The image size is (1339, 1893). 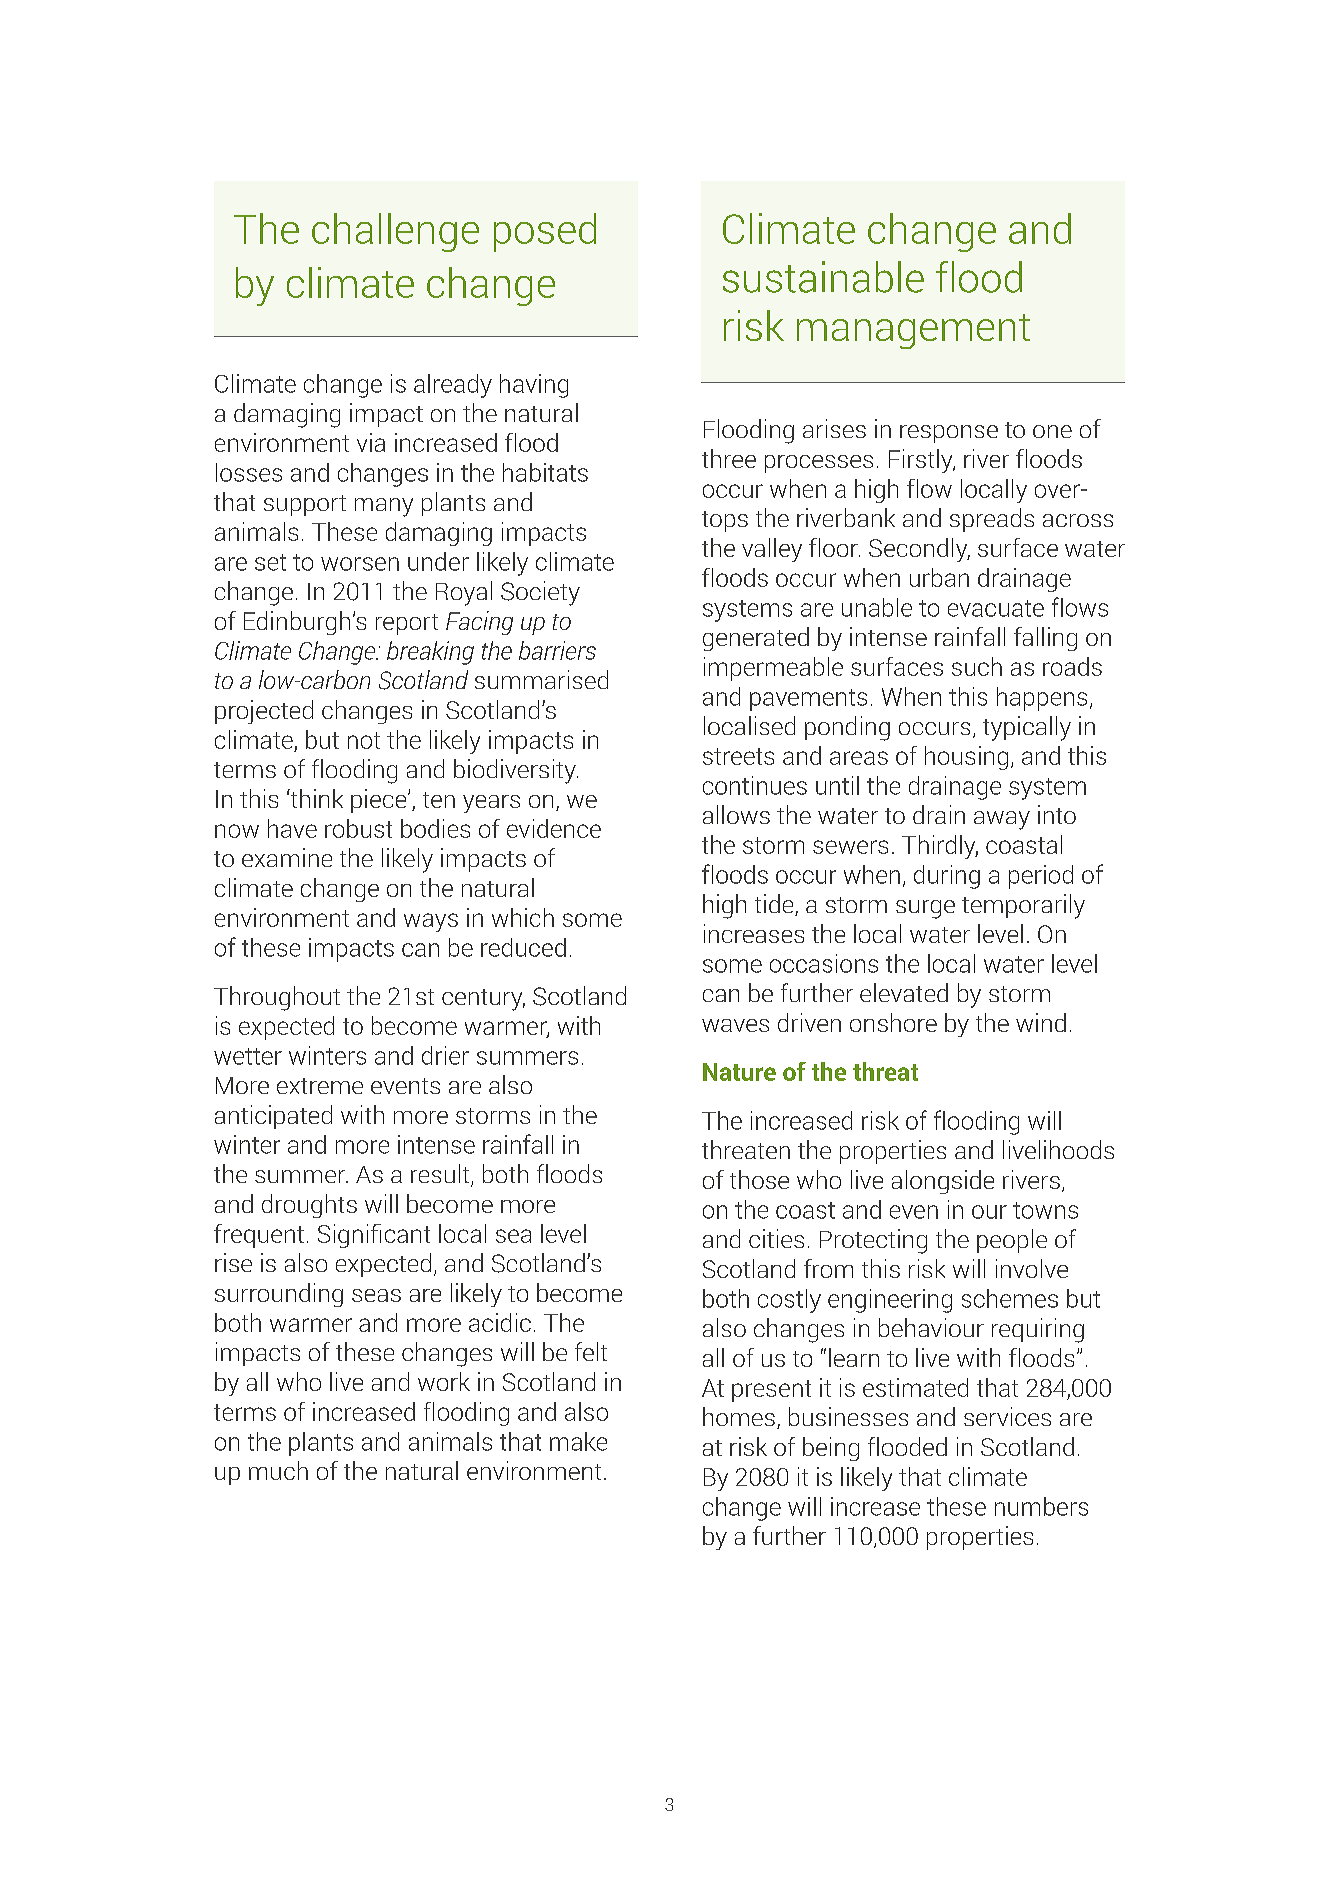 I want to click on much, so click(x=278, y=1470).
